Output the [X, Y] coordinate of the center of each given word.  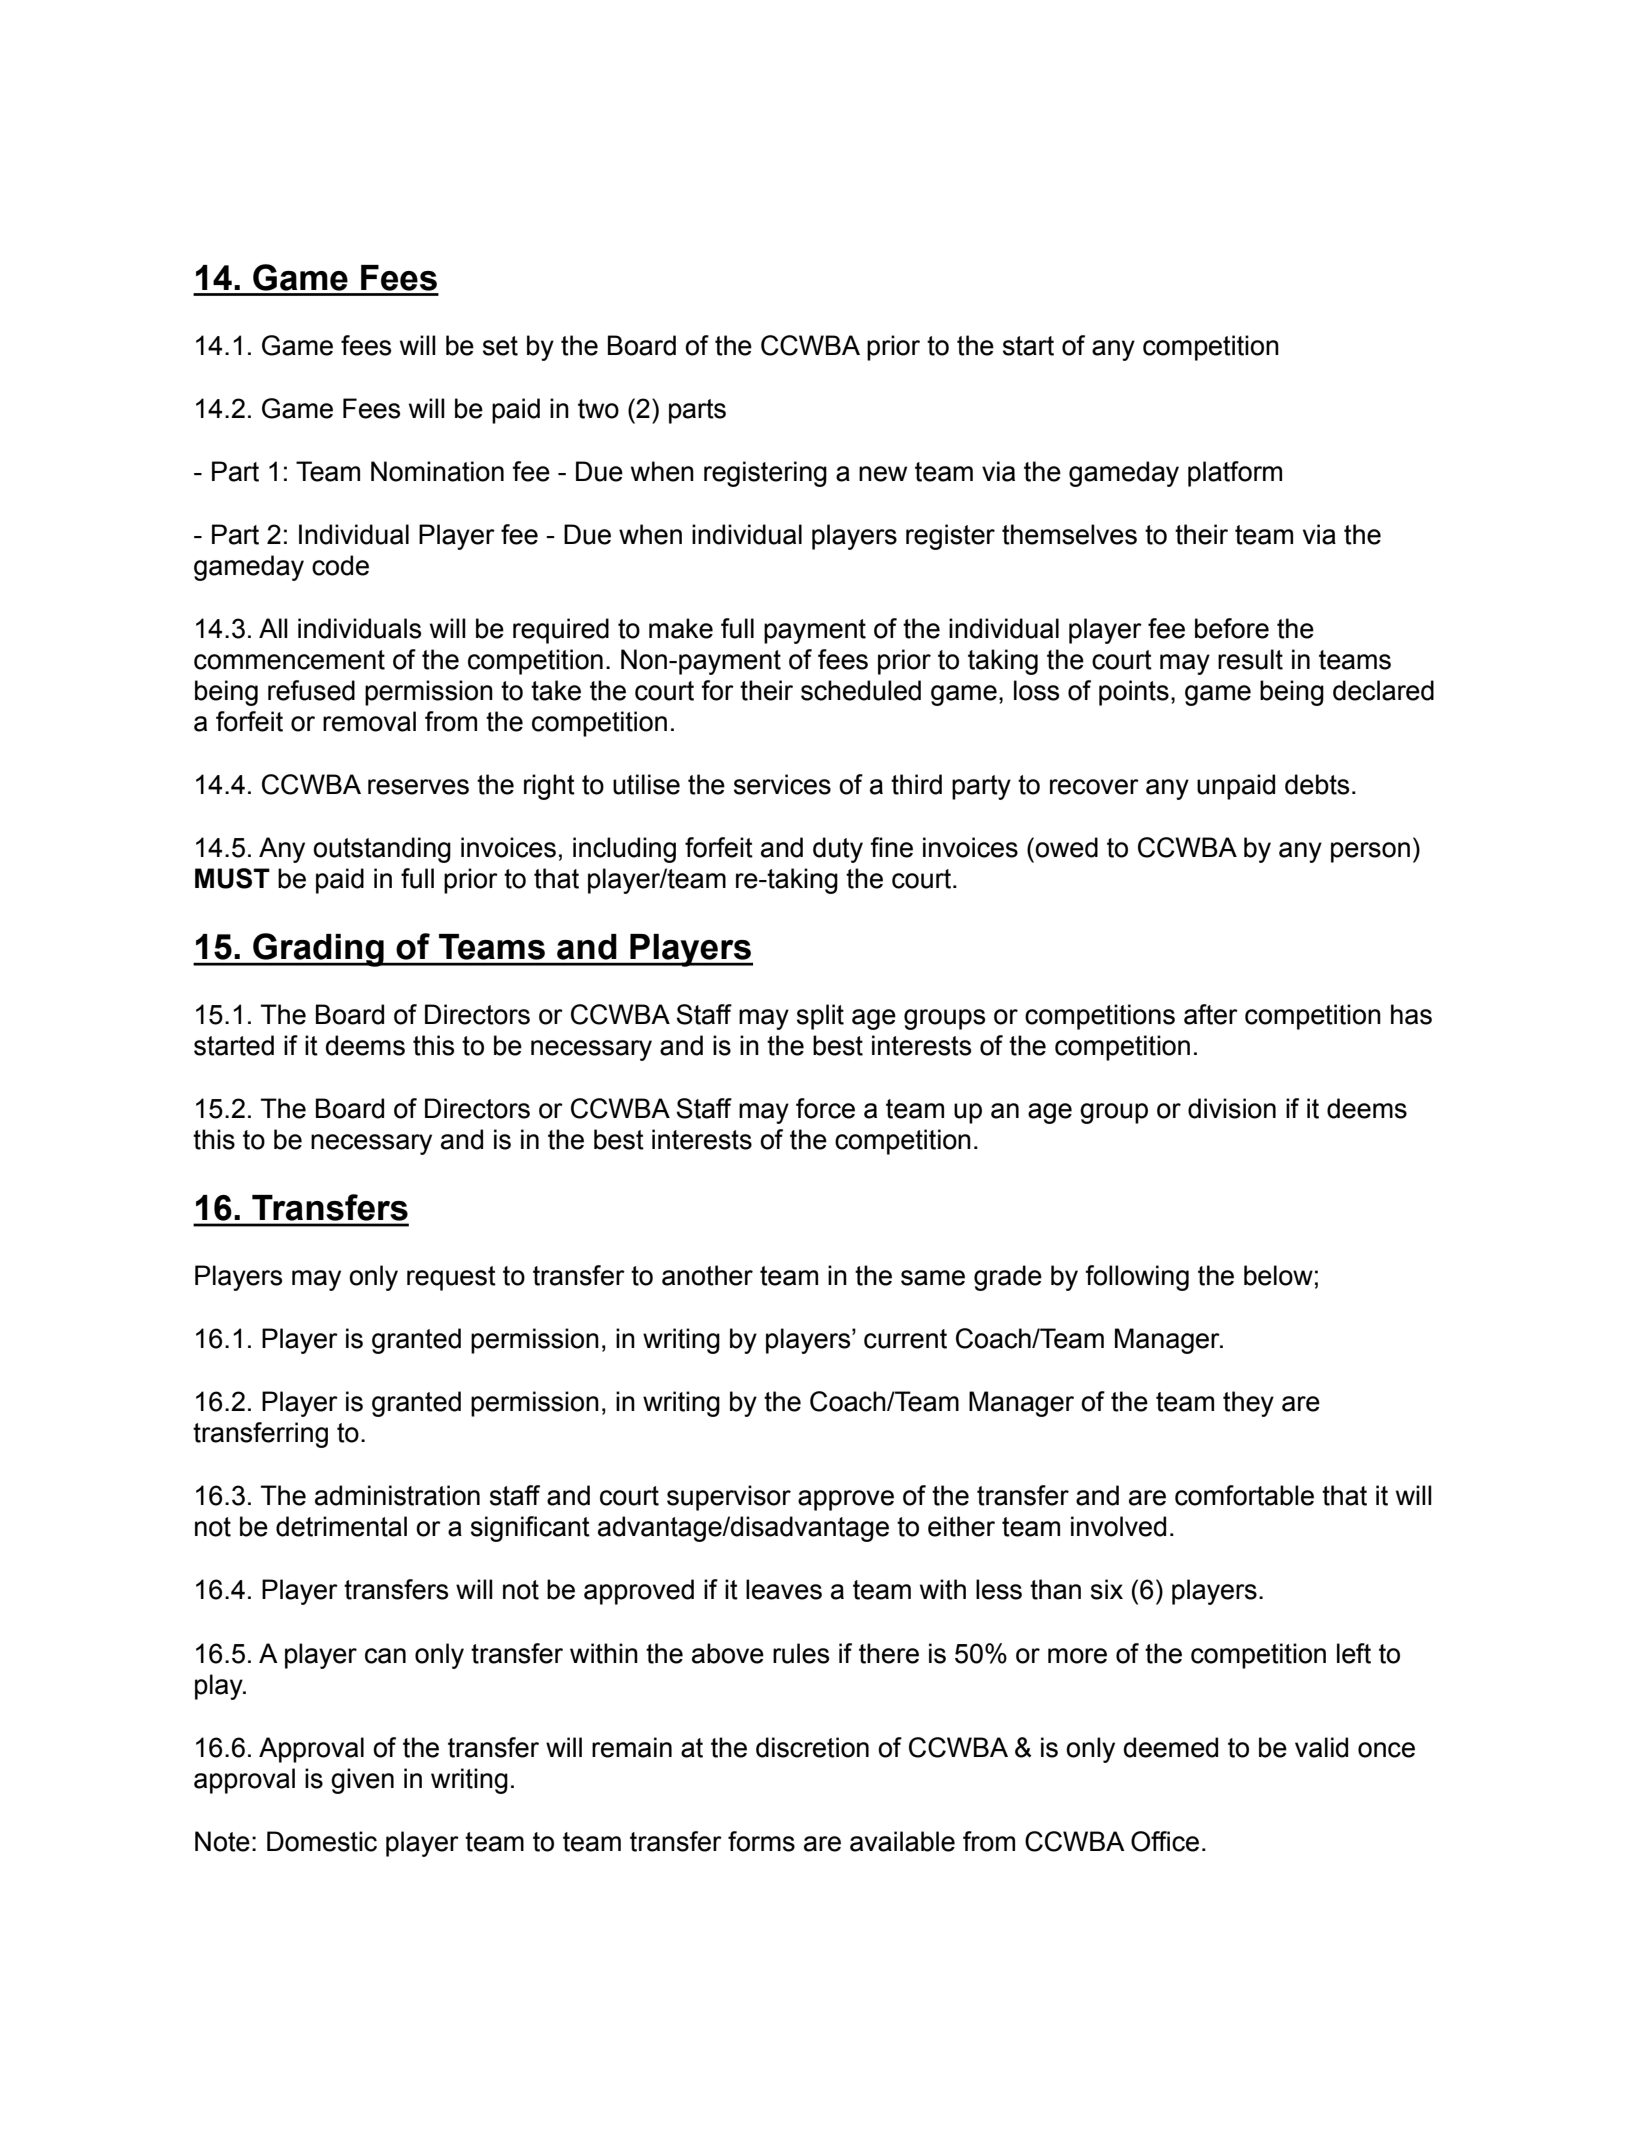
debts [1317, 784]
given [362, 1781]
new [883, 474]
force [825, 1108]
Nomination [437, 471]
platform [1235, 474]
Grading [318, 950]
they [1248, 1404]
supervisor [729, 1498]
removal [369, 721]
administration [397, 1495]
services [782, 784]
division [1232, 1108]
